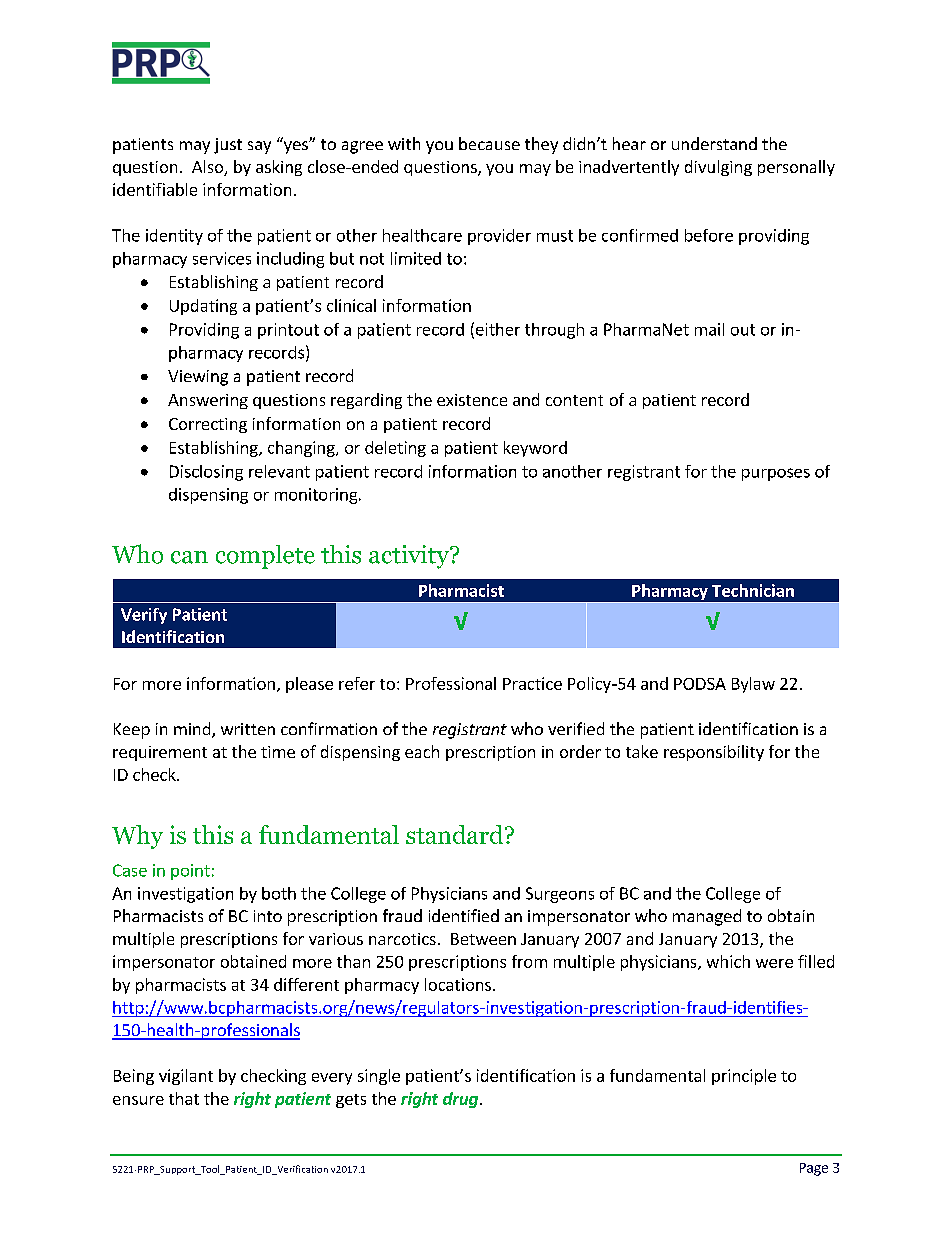 Image resolution: width=952 pixels, height=1233 pixels. Describe the element at coordinates (535, 449) in the page. I see `keyword` at that location.
